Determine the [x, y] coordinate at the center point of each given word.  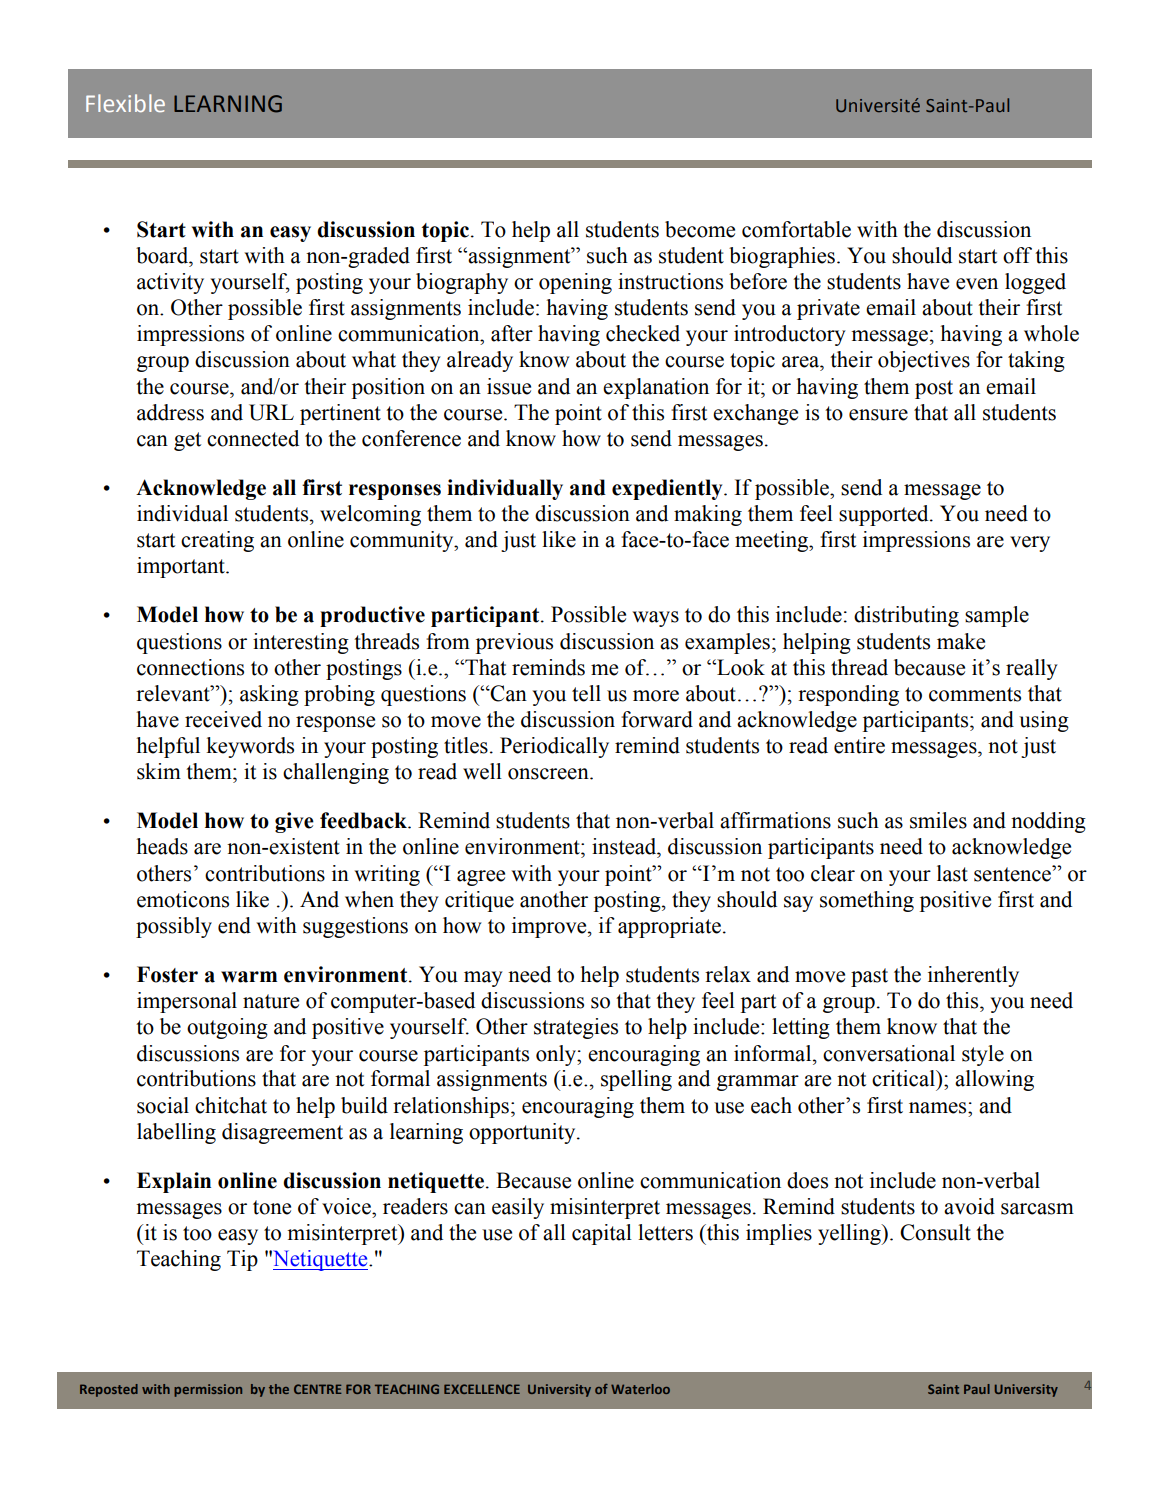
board [163, 255]
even [977, 284]
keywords [250, 747]
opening [575, 283]
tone [272, 1207]
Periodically [554, 747]
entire [859, 745]
